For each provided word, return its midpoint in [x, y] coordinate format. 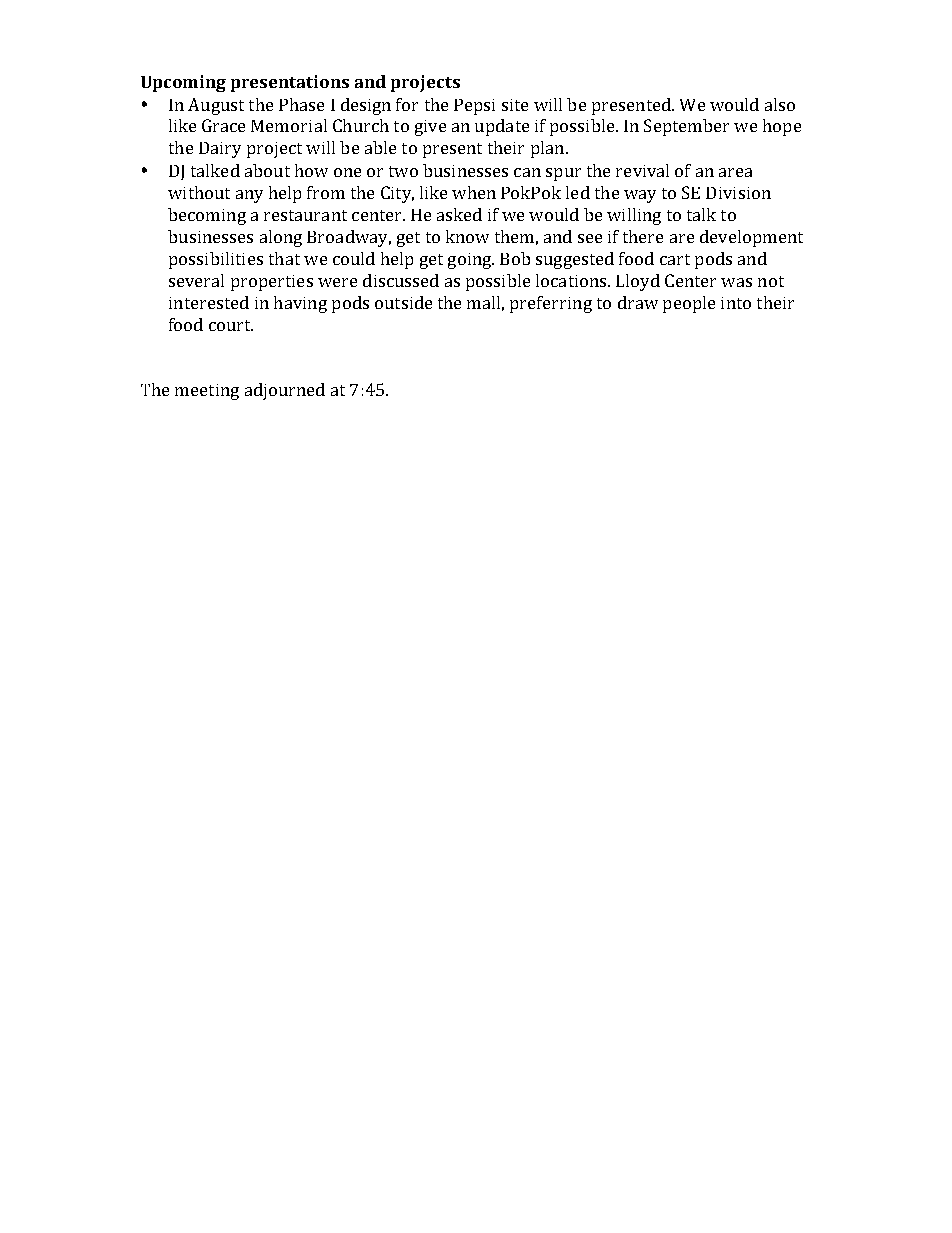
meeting [207, 392]
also [780, 104]
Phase [301, 104]
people [689, 304]
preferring [551, 304]
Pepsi [474, 107]
